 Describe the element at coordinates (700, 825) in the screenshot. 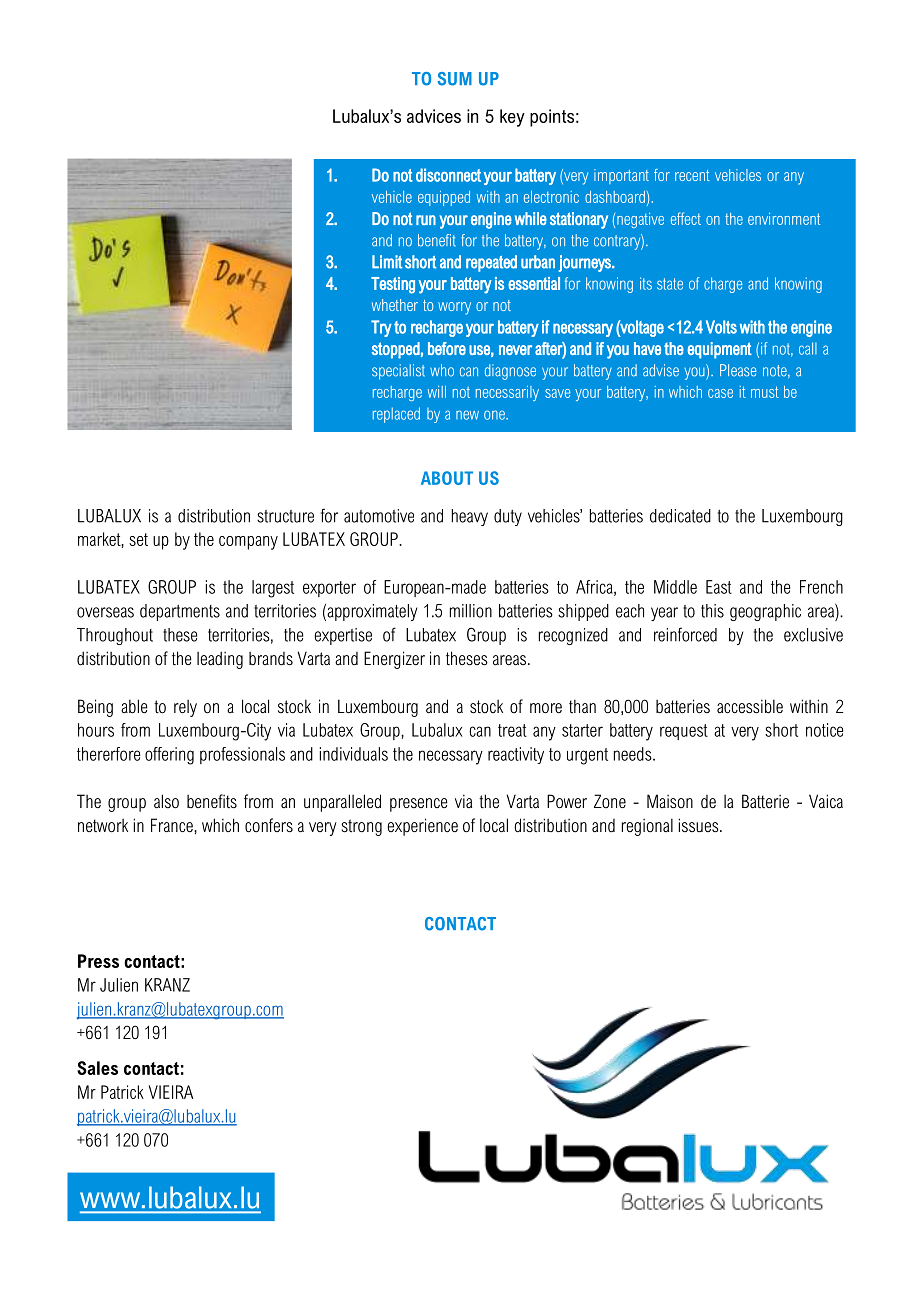

I see `issues` at that location.
